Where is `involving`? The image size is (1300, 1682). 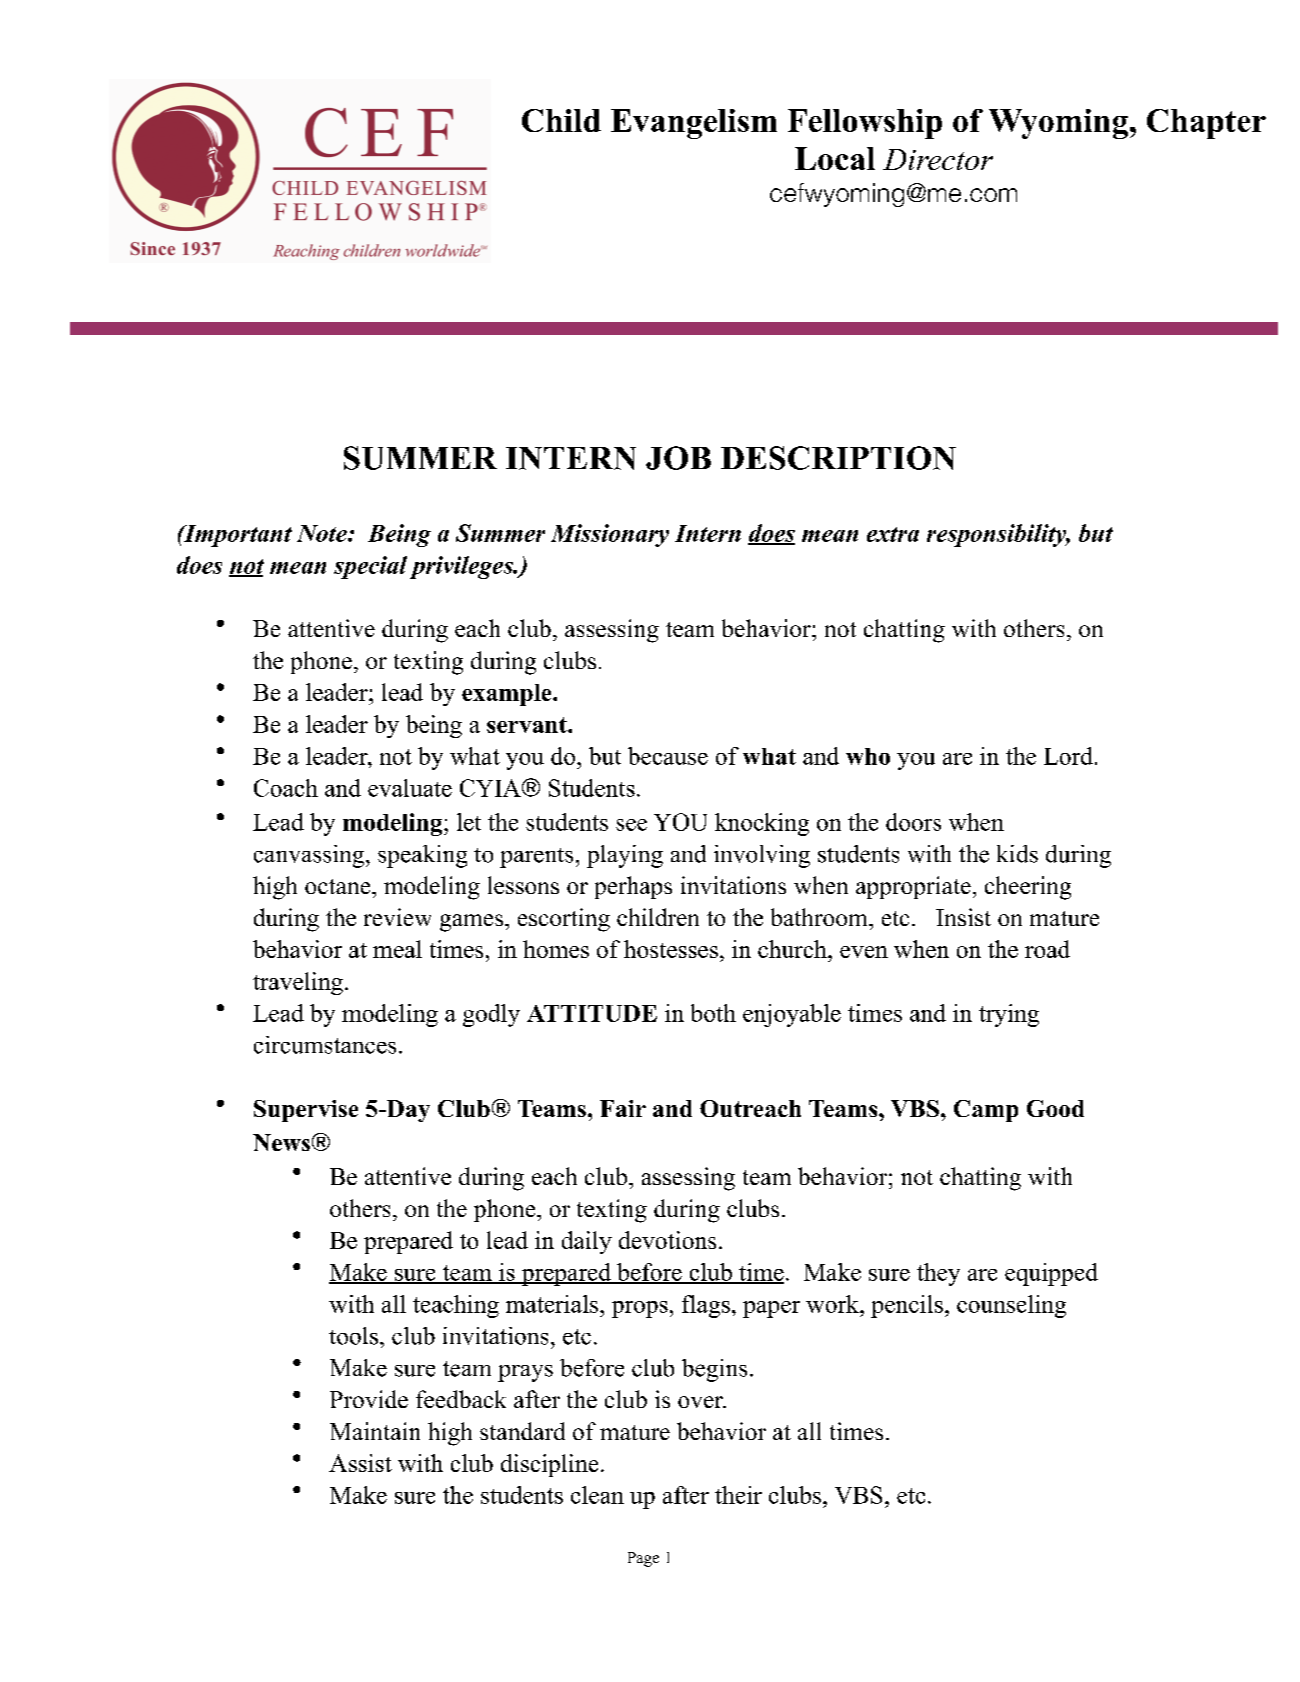 involving is located at coordinates (762, 856).
